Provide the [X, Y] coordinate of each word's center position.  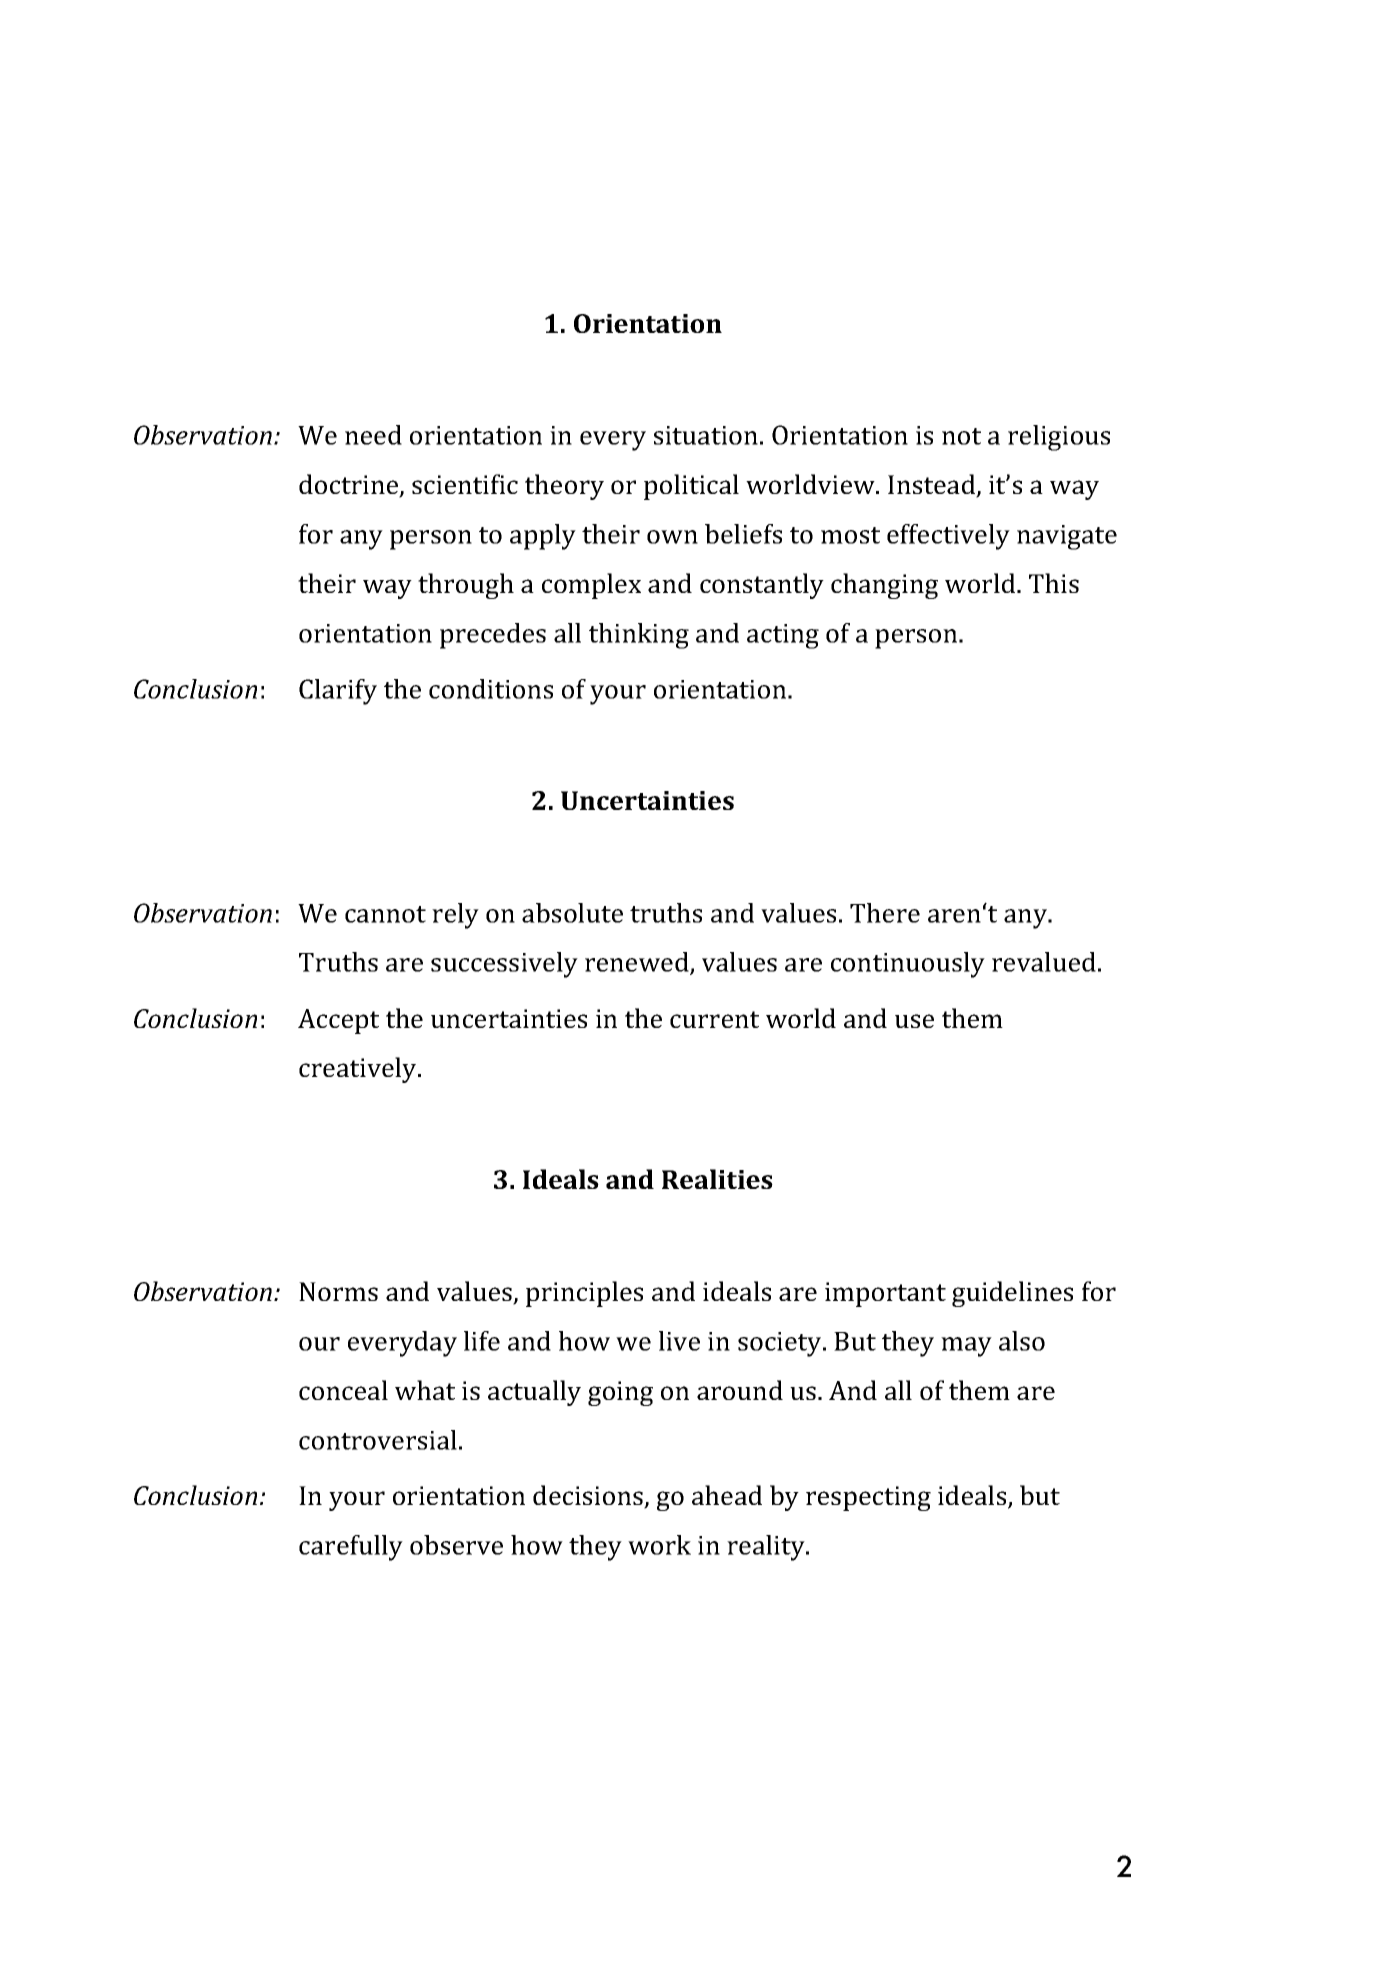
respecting [868, 1498]
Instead [933, 485]
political [691, 487]
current [714, 1019]
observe [456, 1545]
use [914, 1021]
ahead [727, 1495]
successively [504, 965]
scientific [465, 484]
